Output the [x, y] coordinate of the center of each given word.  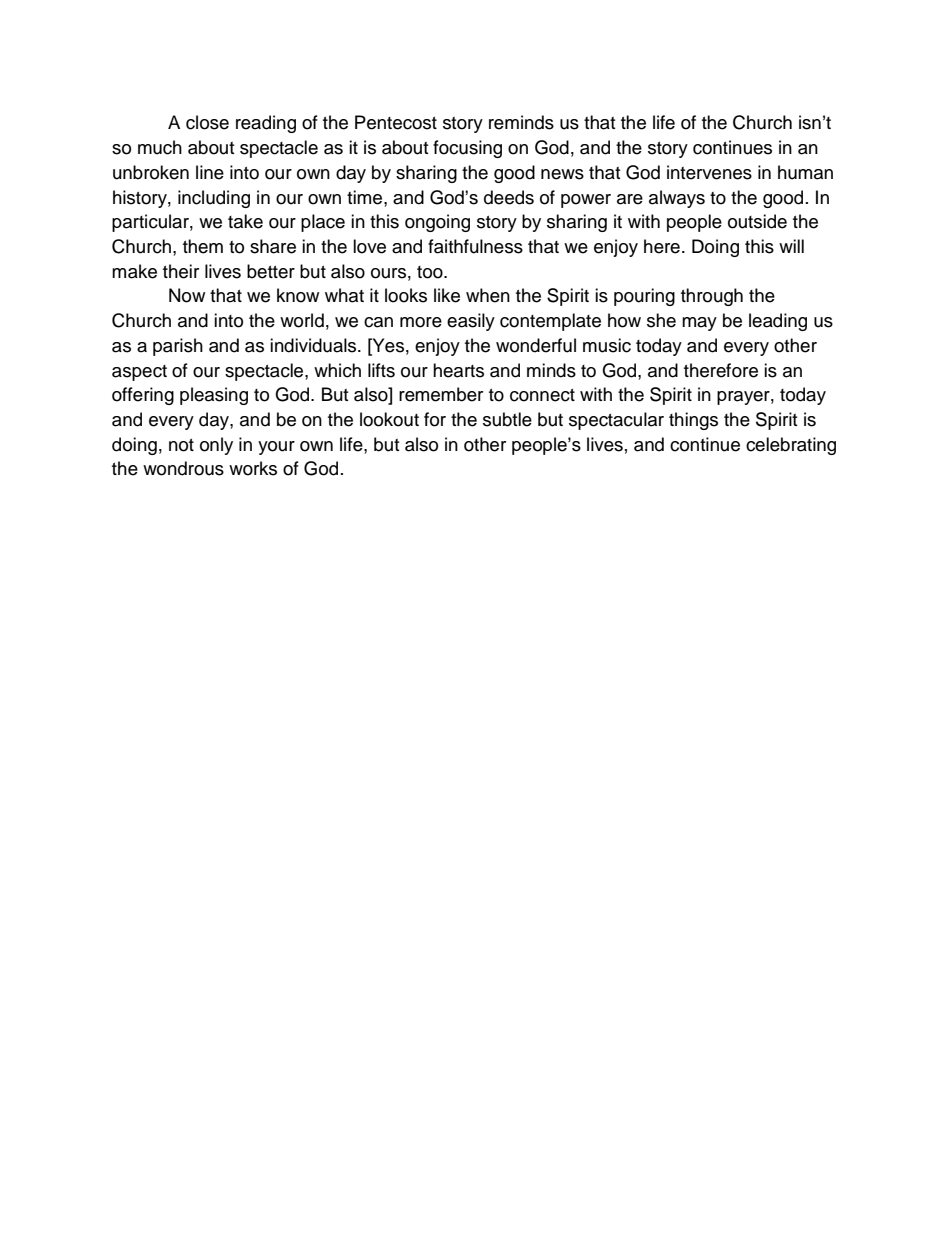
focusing [467, 149]
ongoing [437, 223]
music [607, 345]
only [216, 446]
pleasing [214, 396]
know [298, 295]
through [712, 297]
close [207, 122]
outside [757, 221]
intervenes [709, 172]
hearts [458, 370]
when [488, 295]
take [245, 221]
